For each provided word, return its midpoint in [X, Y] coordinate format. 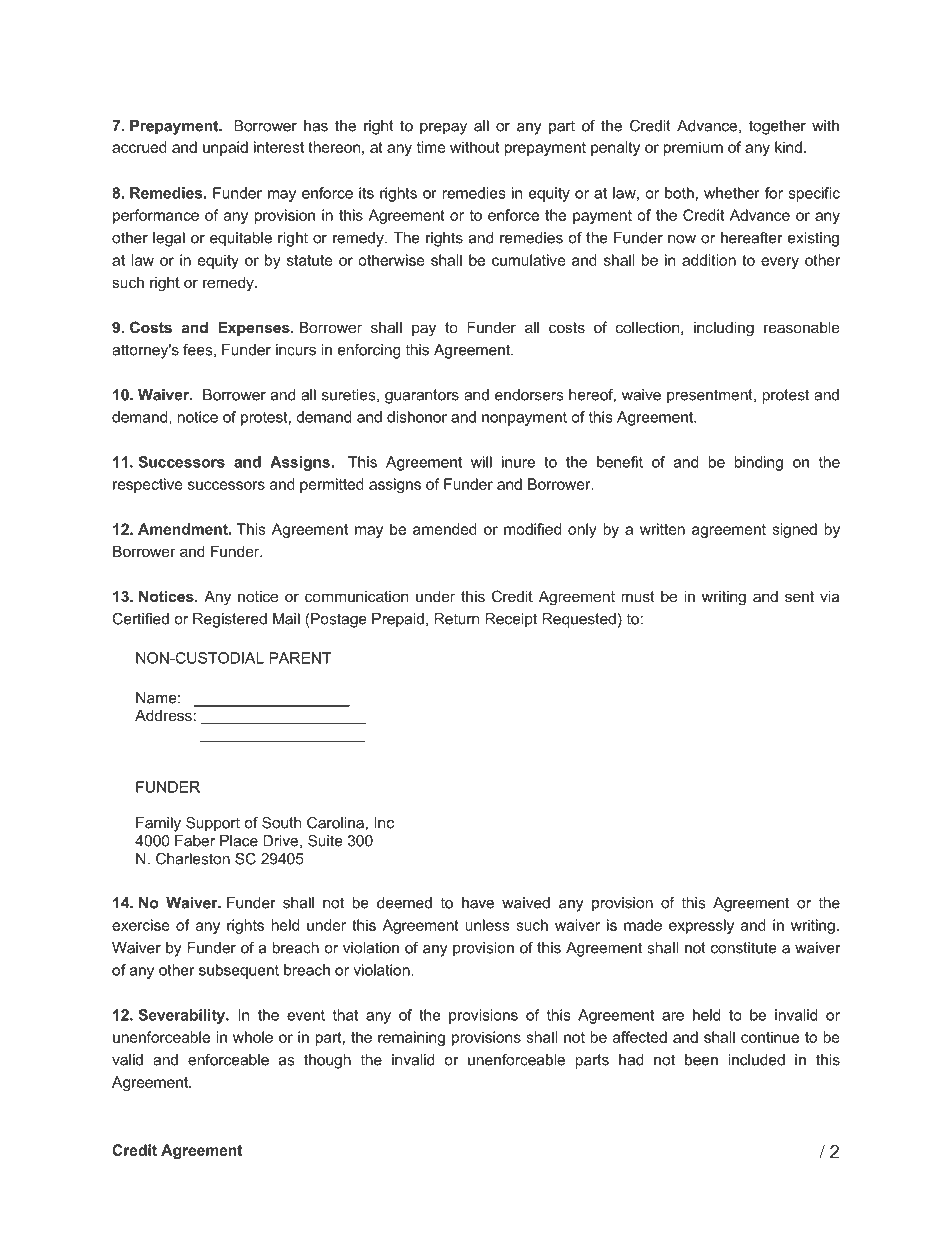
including [724, 329]
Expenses [255, 328]
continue [770, 1037]
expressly [701, 926]
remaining [411, 1038]
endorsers [529, 395]
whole [253, 1037]
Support [213, 824]
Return [456, 619]
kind [788, 147]
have [478, 903]
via [829, 596]
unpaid [225, 148]
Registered [230, 620]
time [431, 147]
